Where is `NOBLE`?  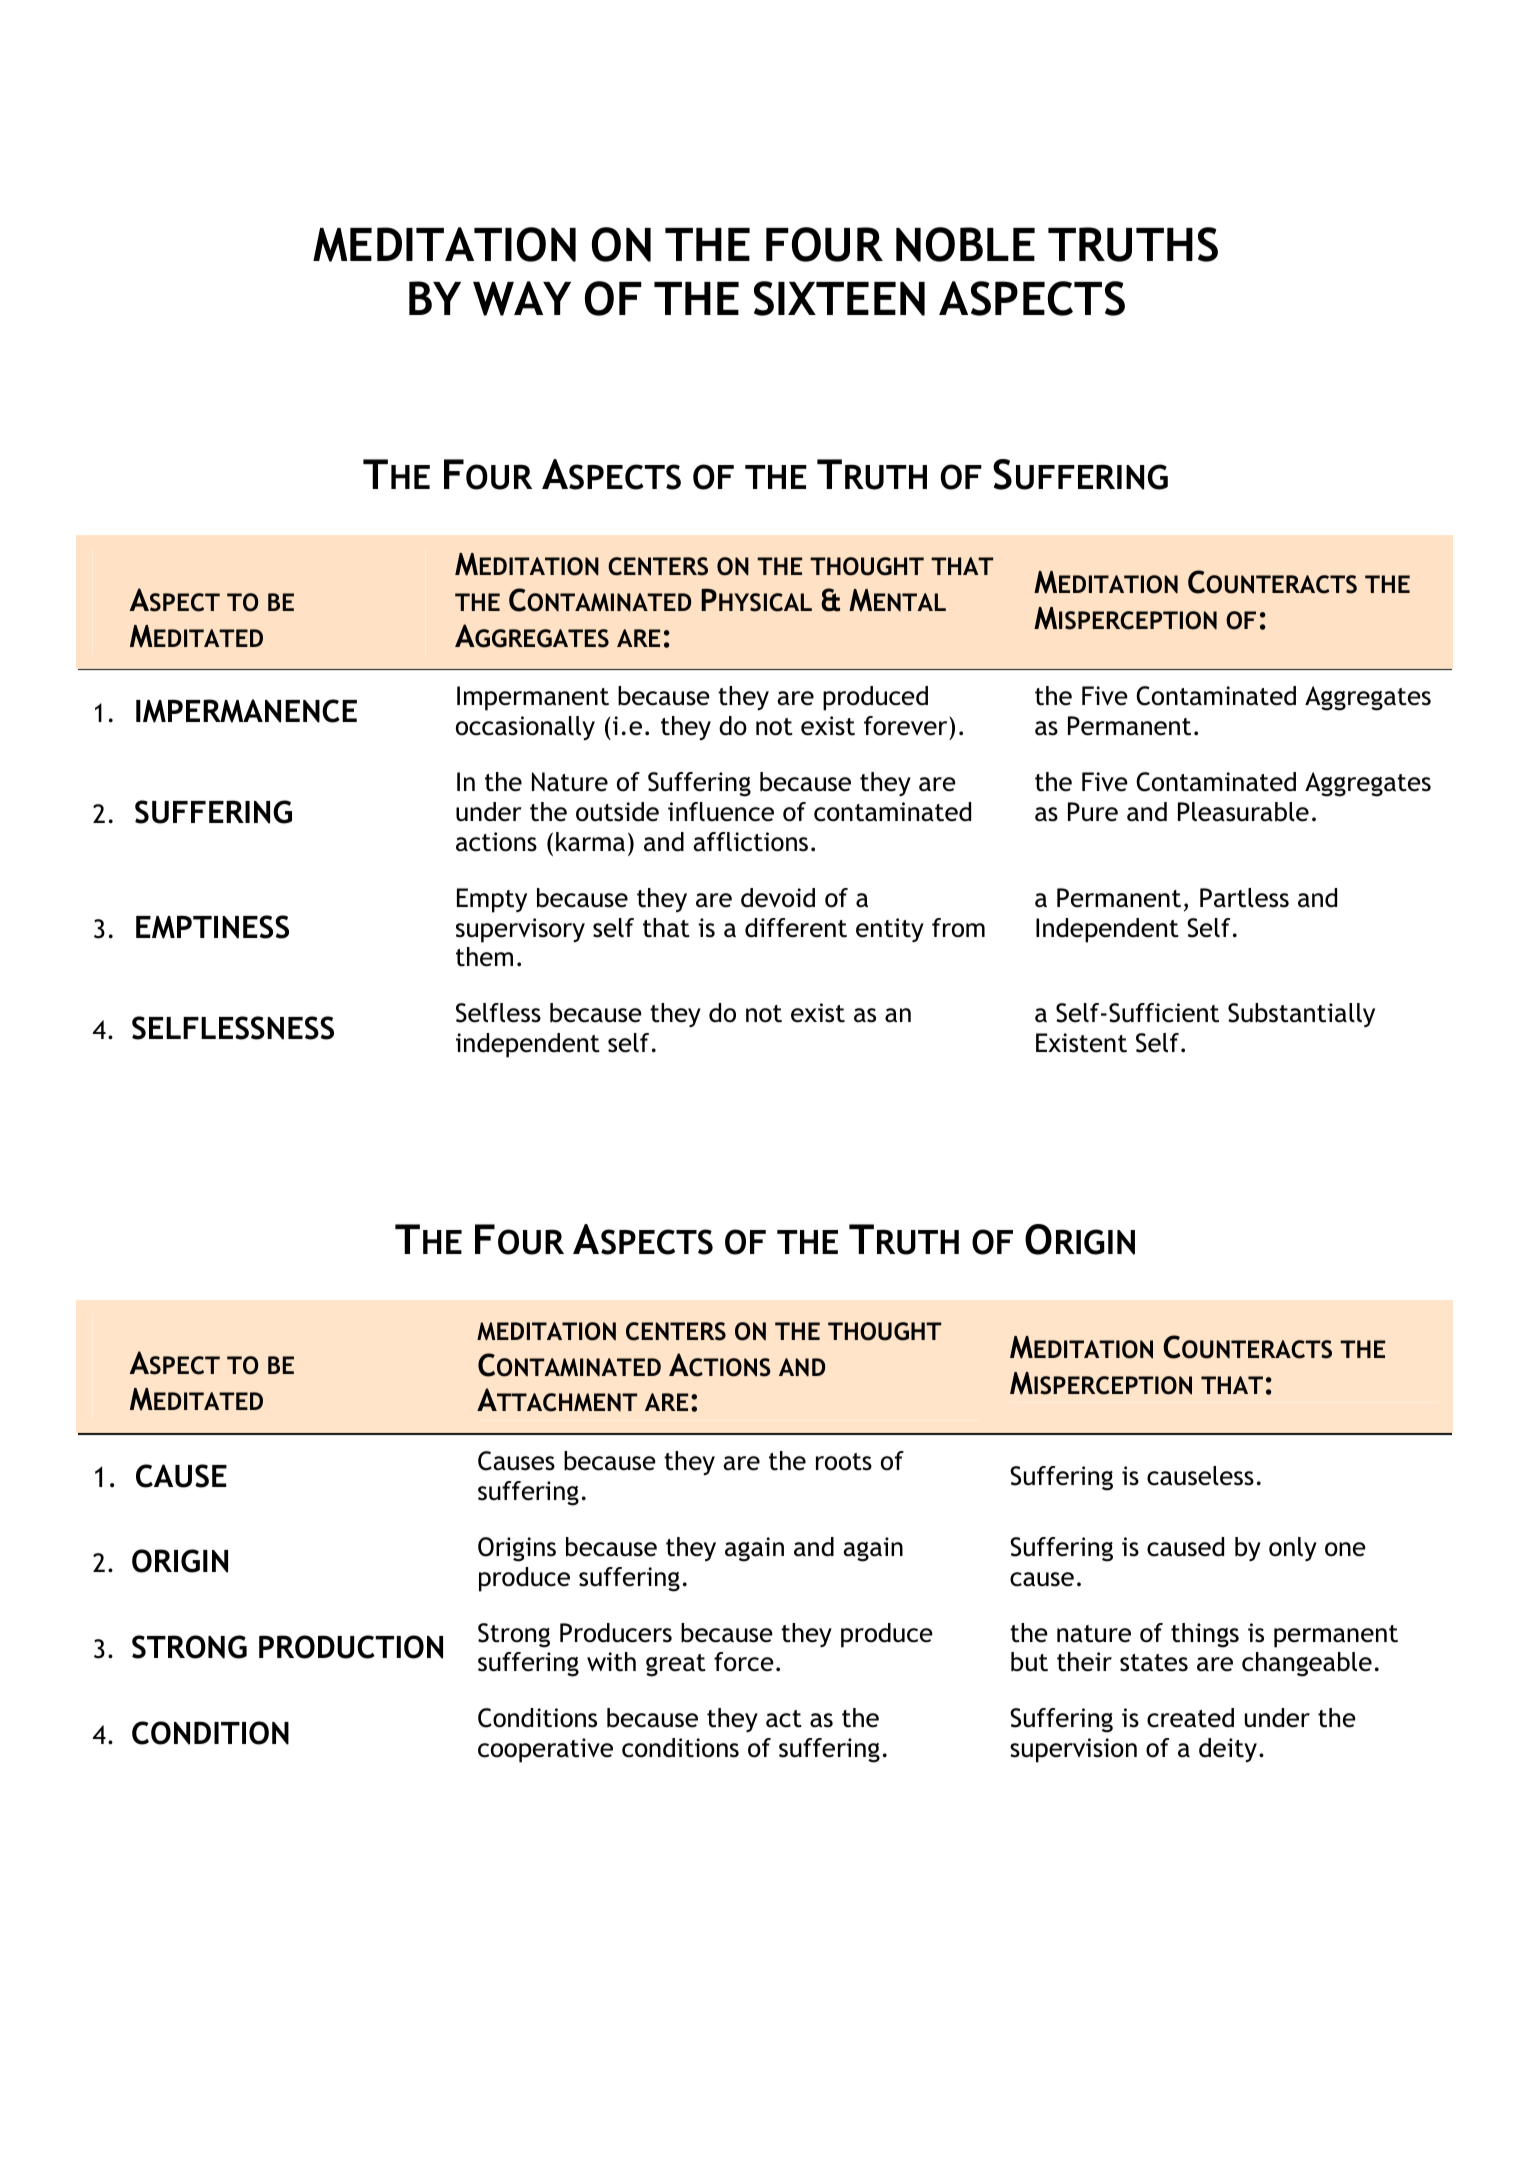 NOBLE is located at coordinates (965, 244).
